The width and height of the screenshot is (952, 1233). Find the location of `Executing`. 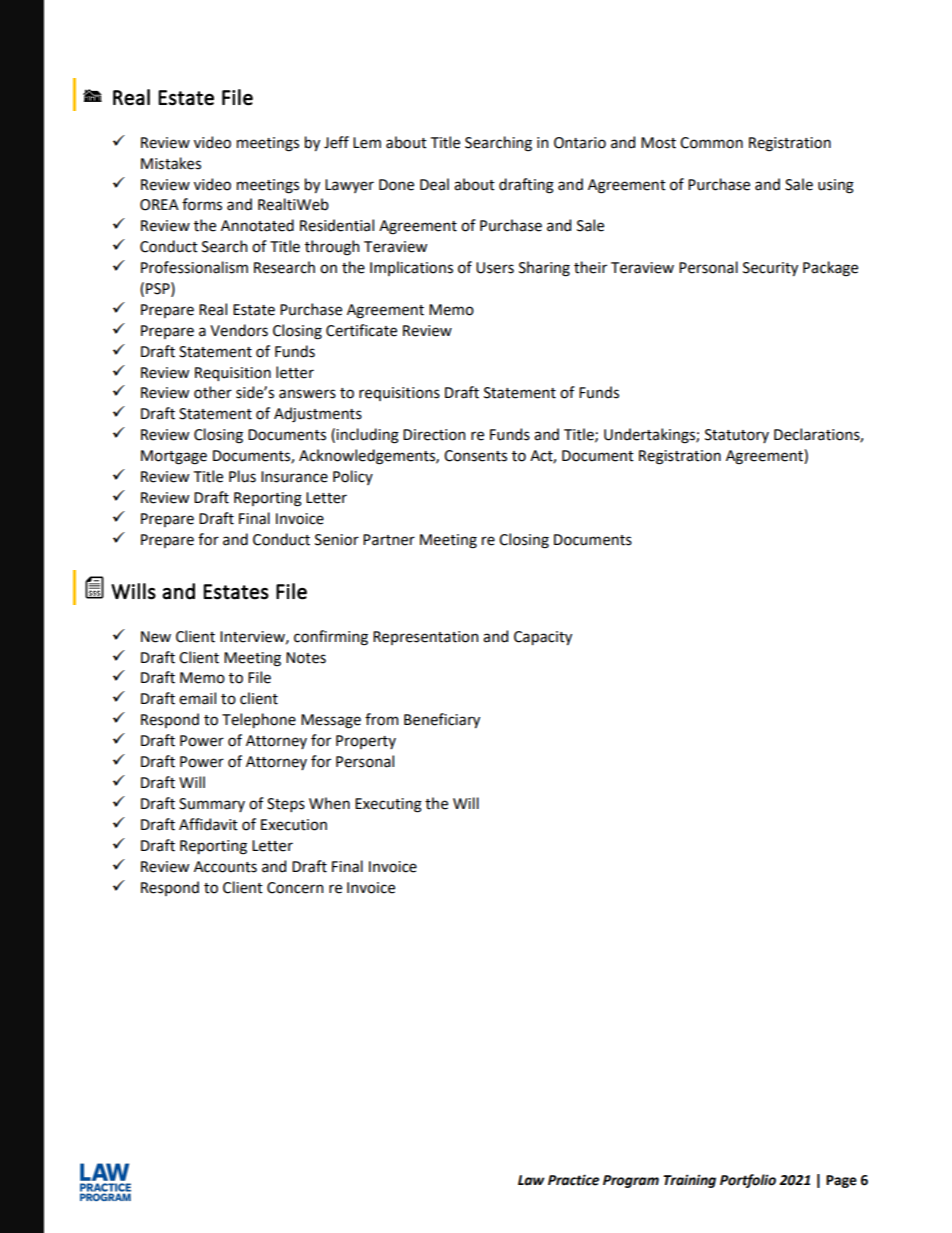

Executing is located at coordinates (388, 805).
